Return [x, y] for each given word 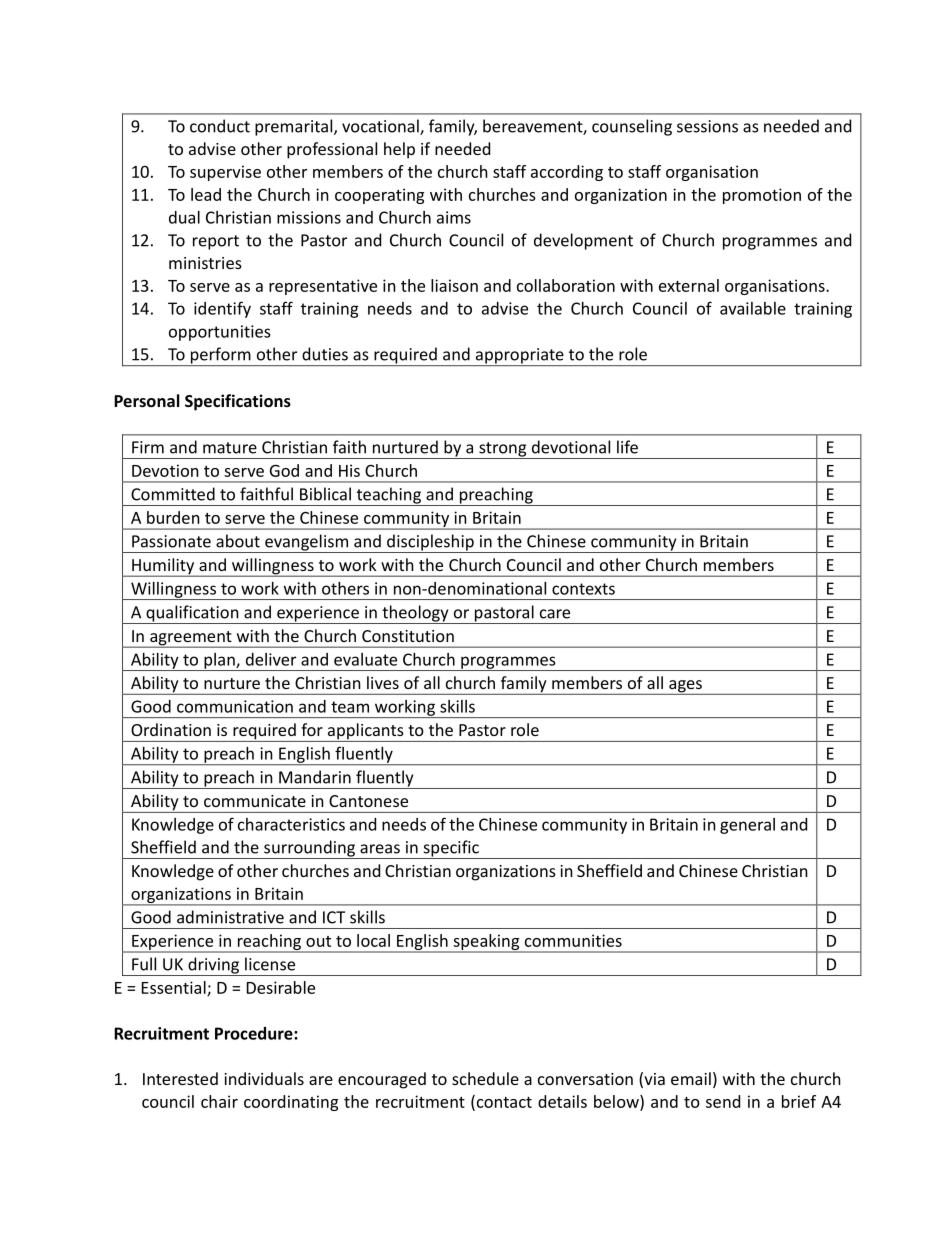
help [399, 150]
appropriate [519, 357]
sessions [707, 126]
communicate [255, 801]
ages [685, 687]
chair [219, 1101]
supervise [225, 173]
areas [380, 849]
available [753, 308]
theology [415, 614]
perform [220, 356]
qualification [192, 614]
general [747, 826]
